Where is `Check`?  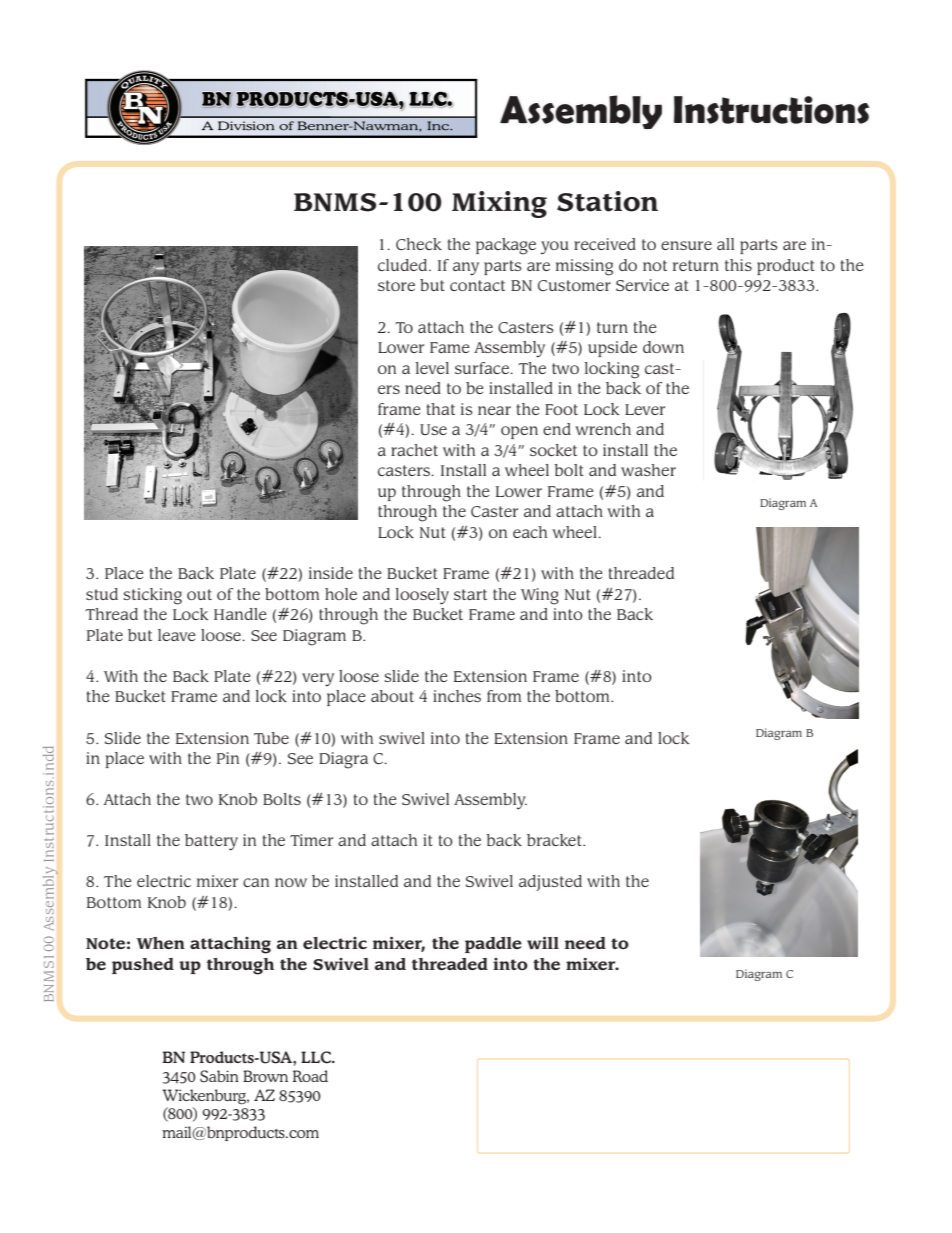 Check is located at coordinates (419, 244).
